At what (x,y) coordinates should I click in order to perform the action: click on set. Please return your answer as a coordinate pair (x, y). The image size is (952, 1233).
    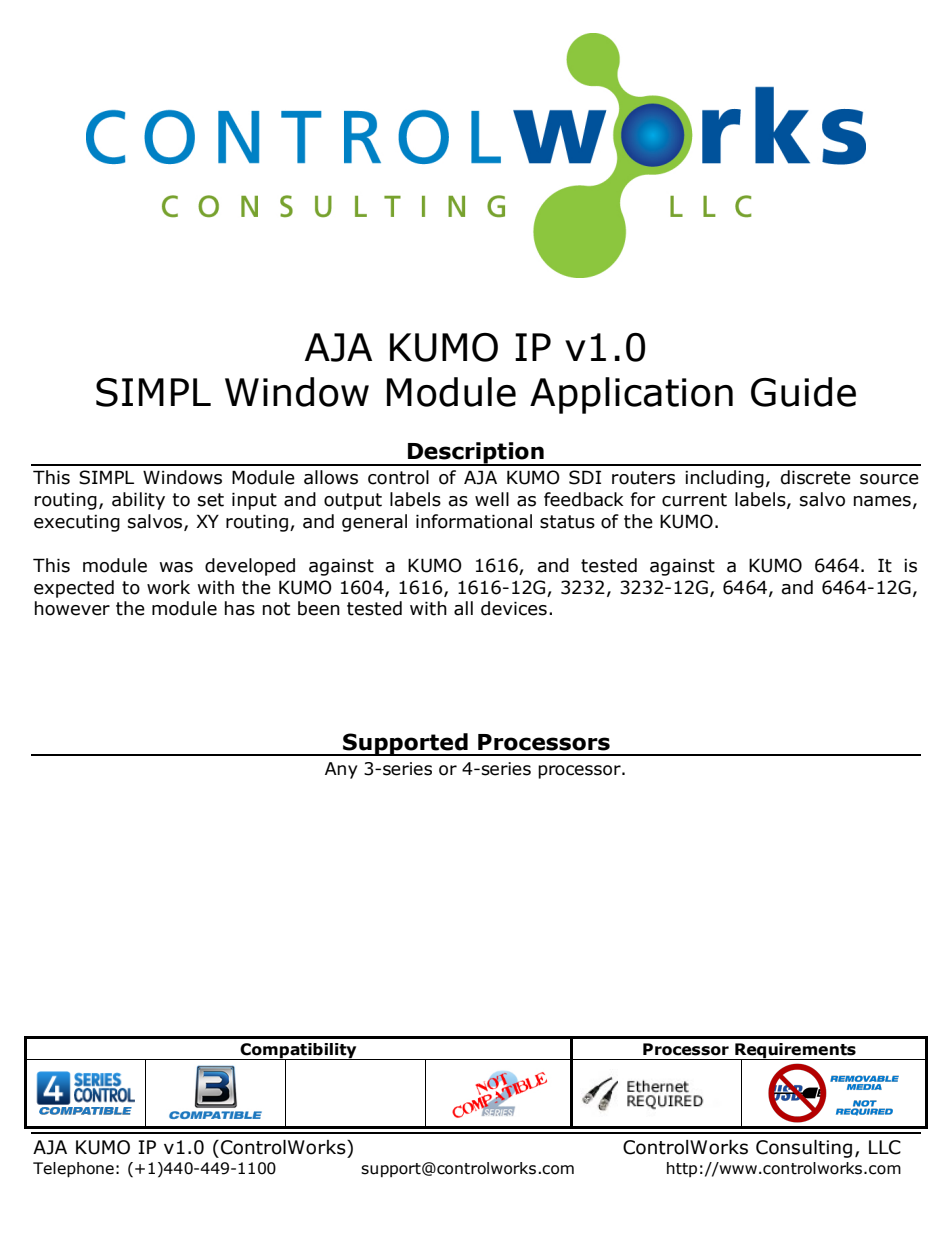
    Looking at the image, I should click on (211, 500).
